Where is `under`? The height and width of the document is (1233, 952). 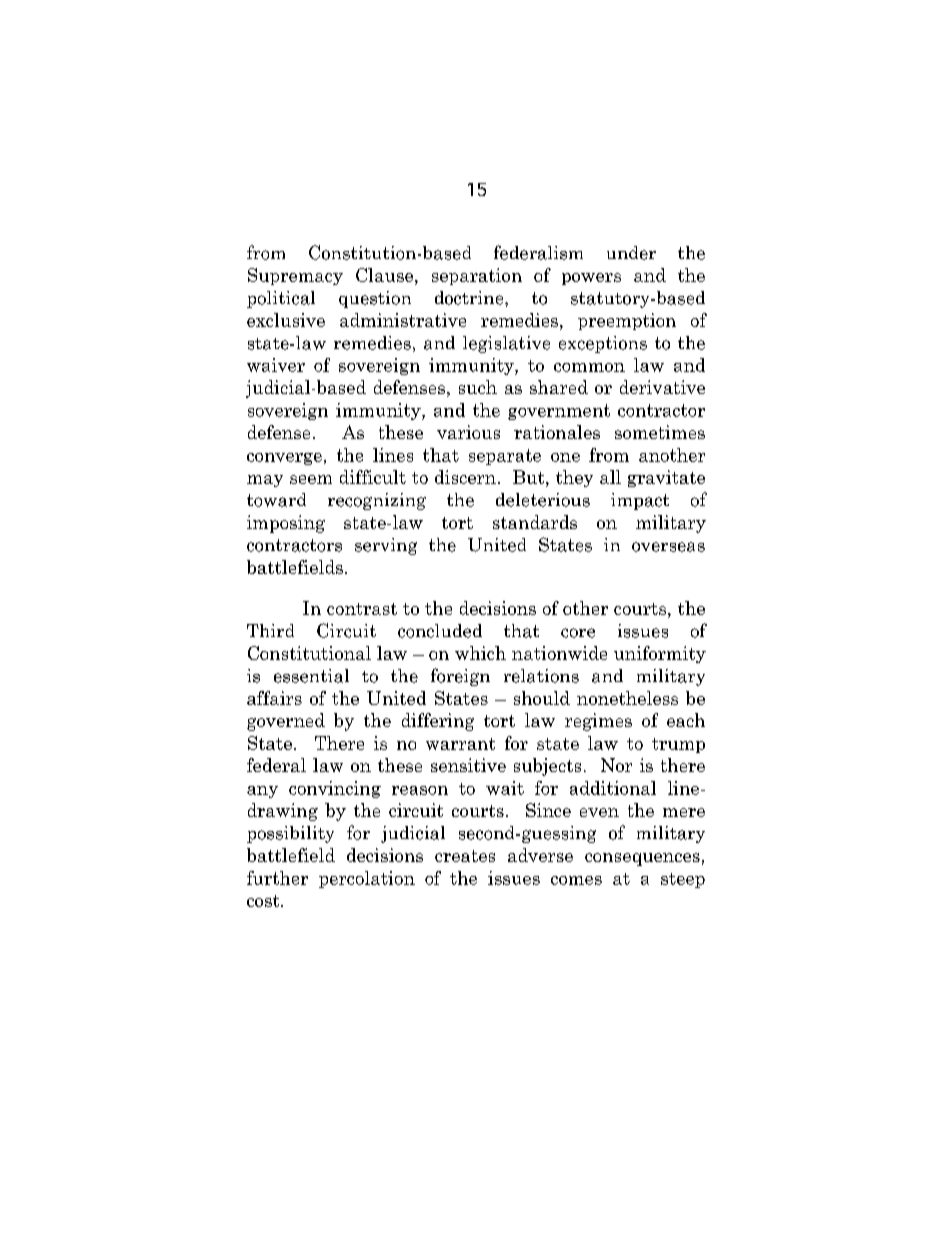
under is located at coordinates (631, 253).
